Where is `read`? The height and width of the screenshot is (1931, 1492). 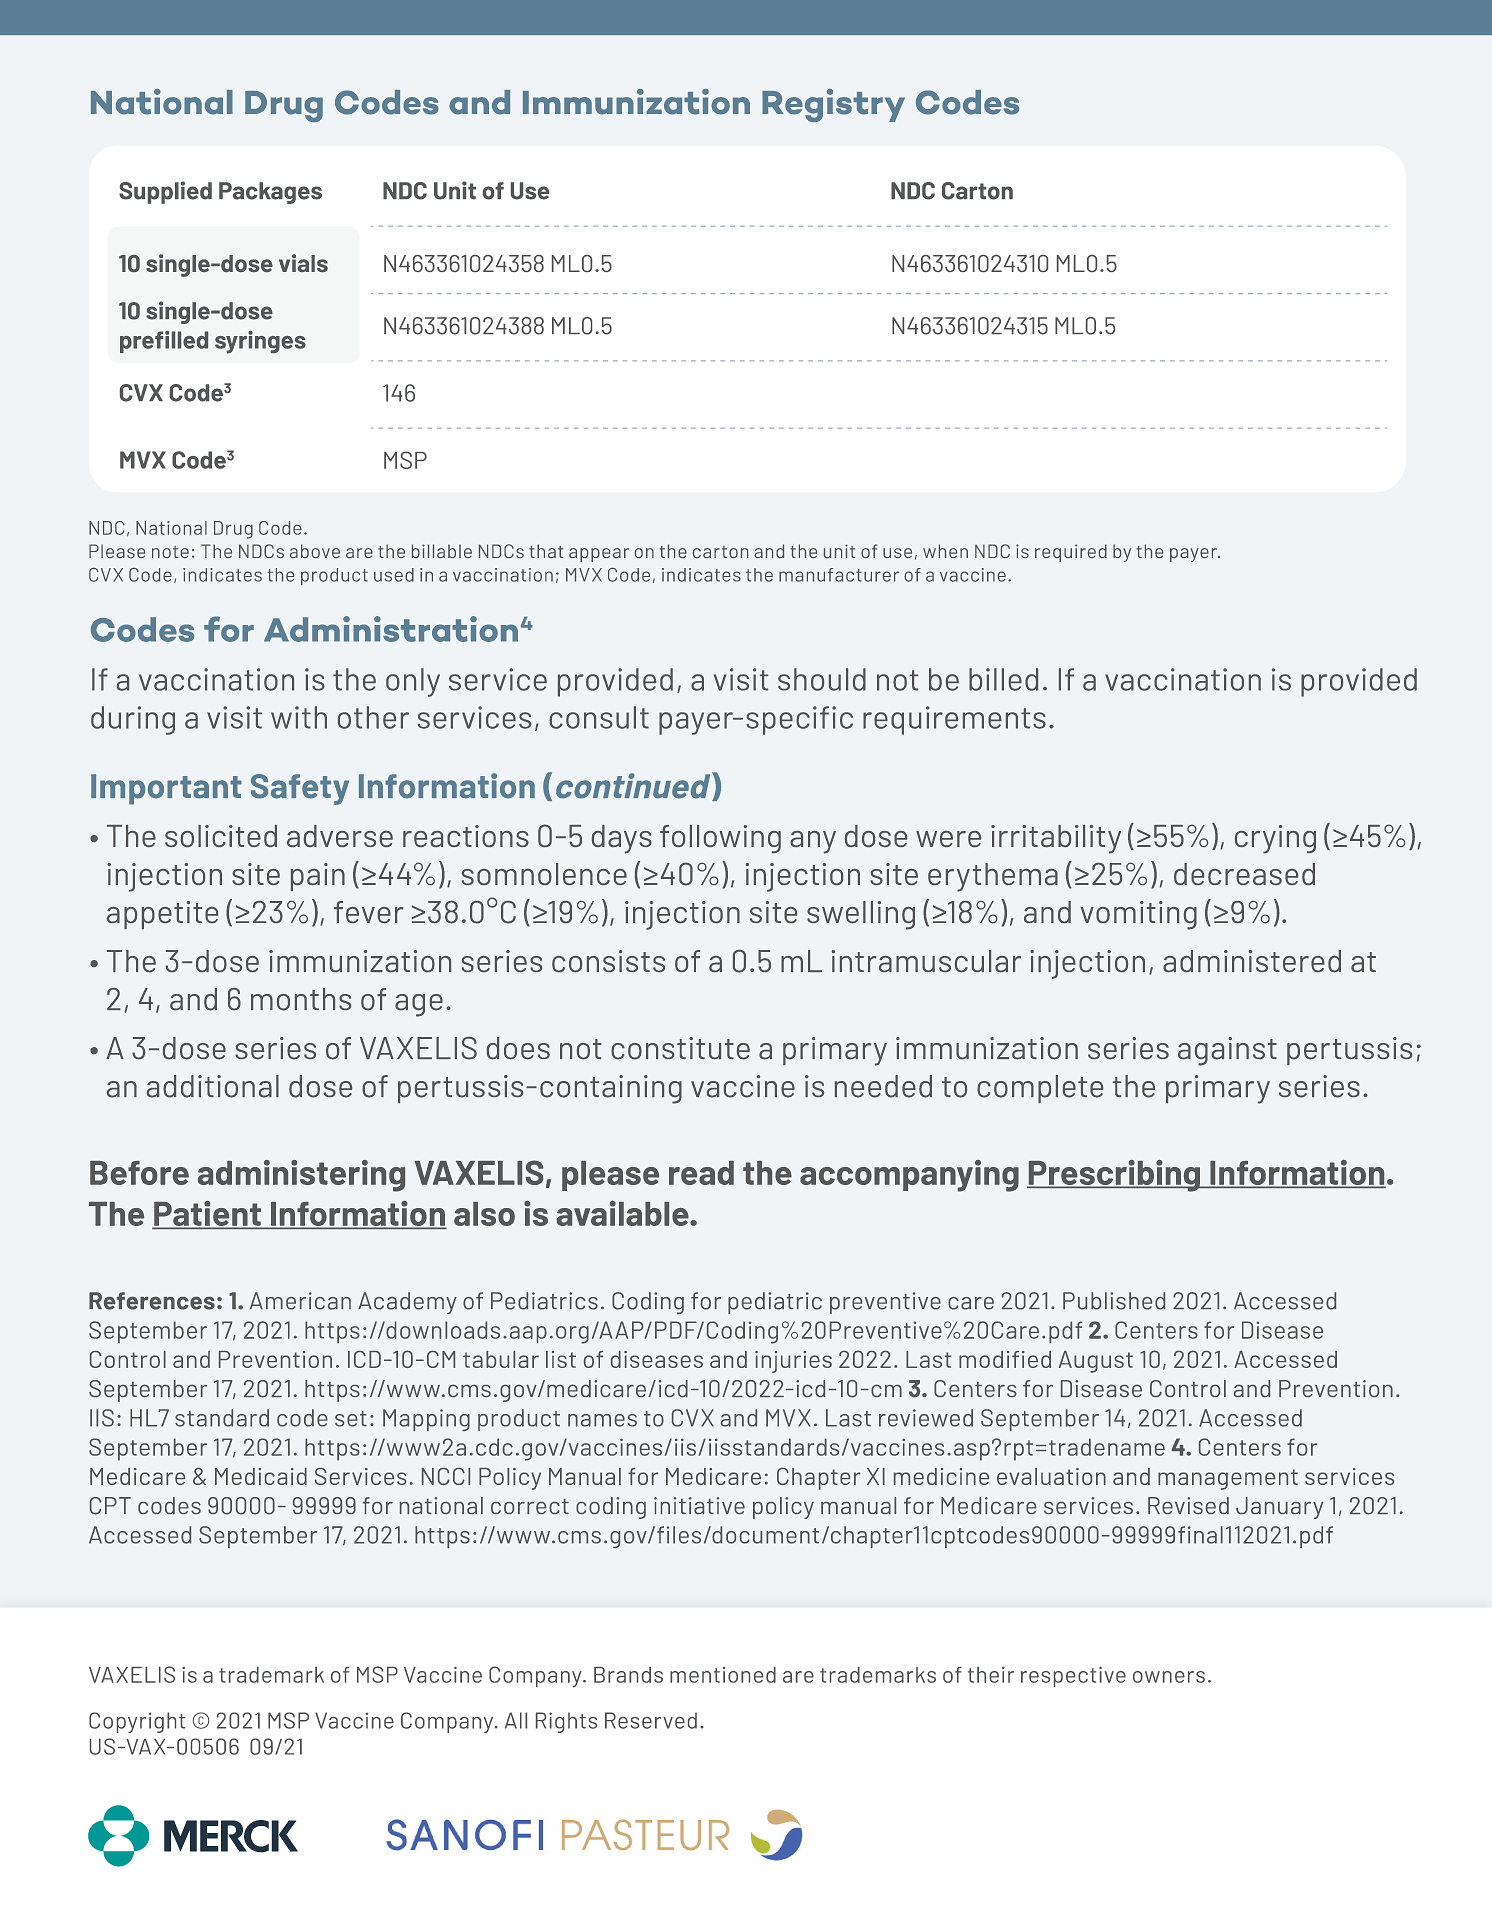 read is located at coordinates (701, 1173).
